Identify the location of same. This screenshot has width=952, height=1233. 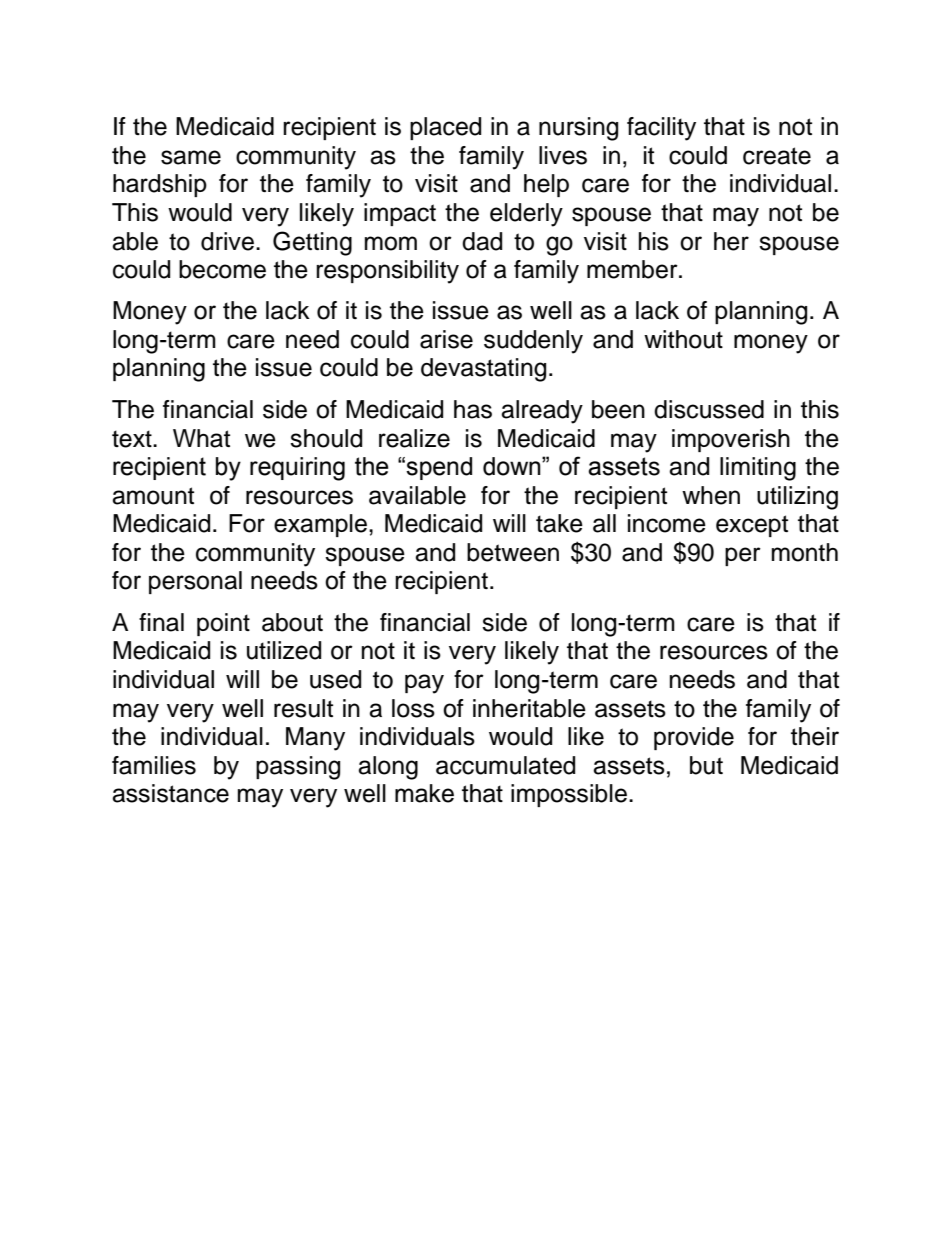
(191, 157).
